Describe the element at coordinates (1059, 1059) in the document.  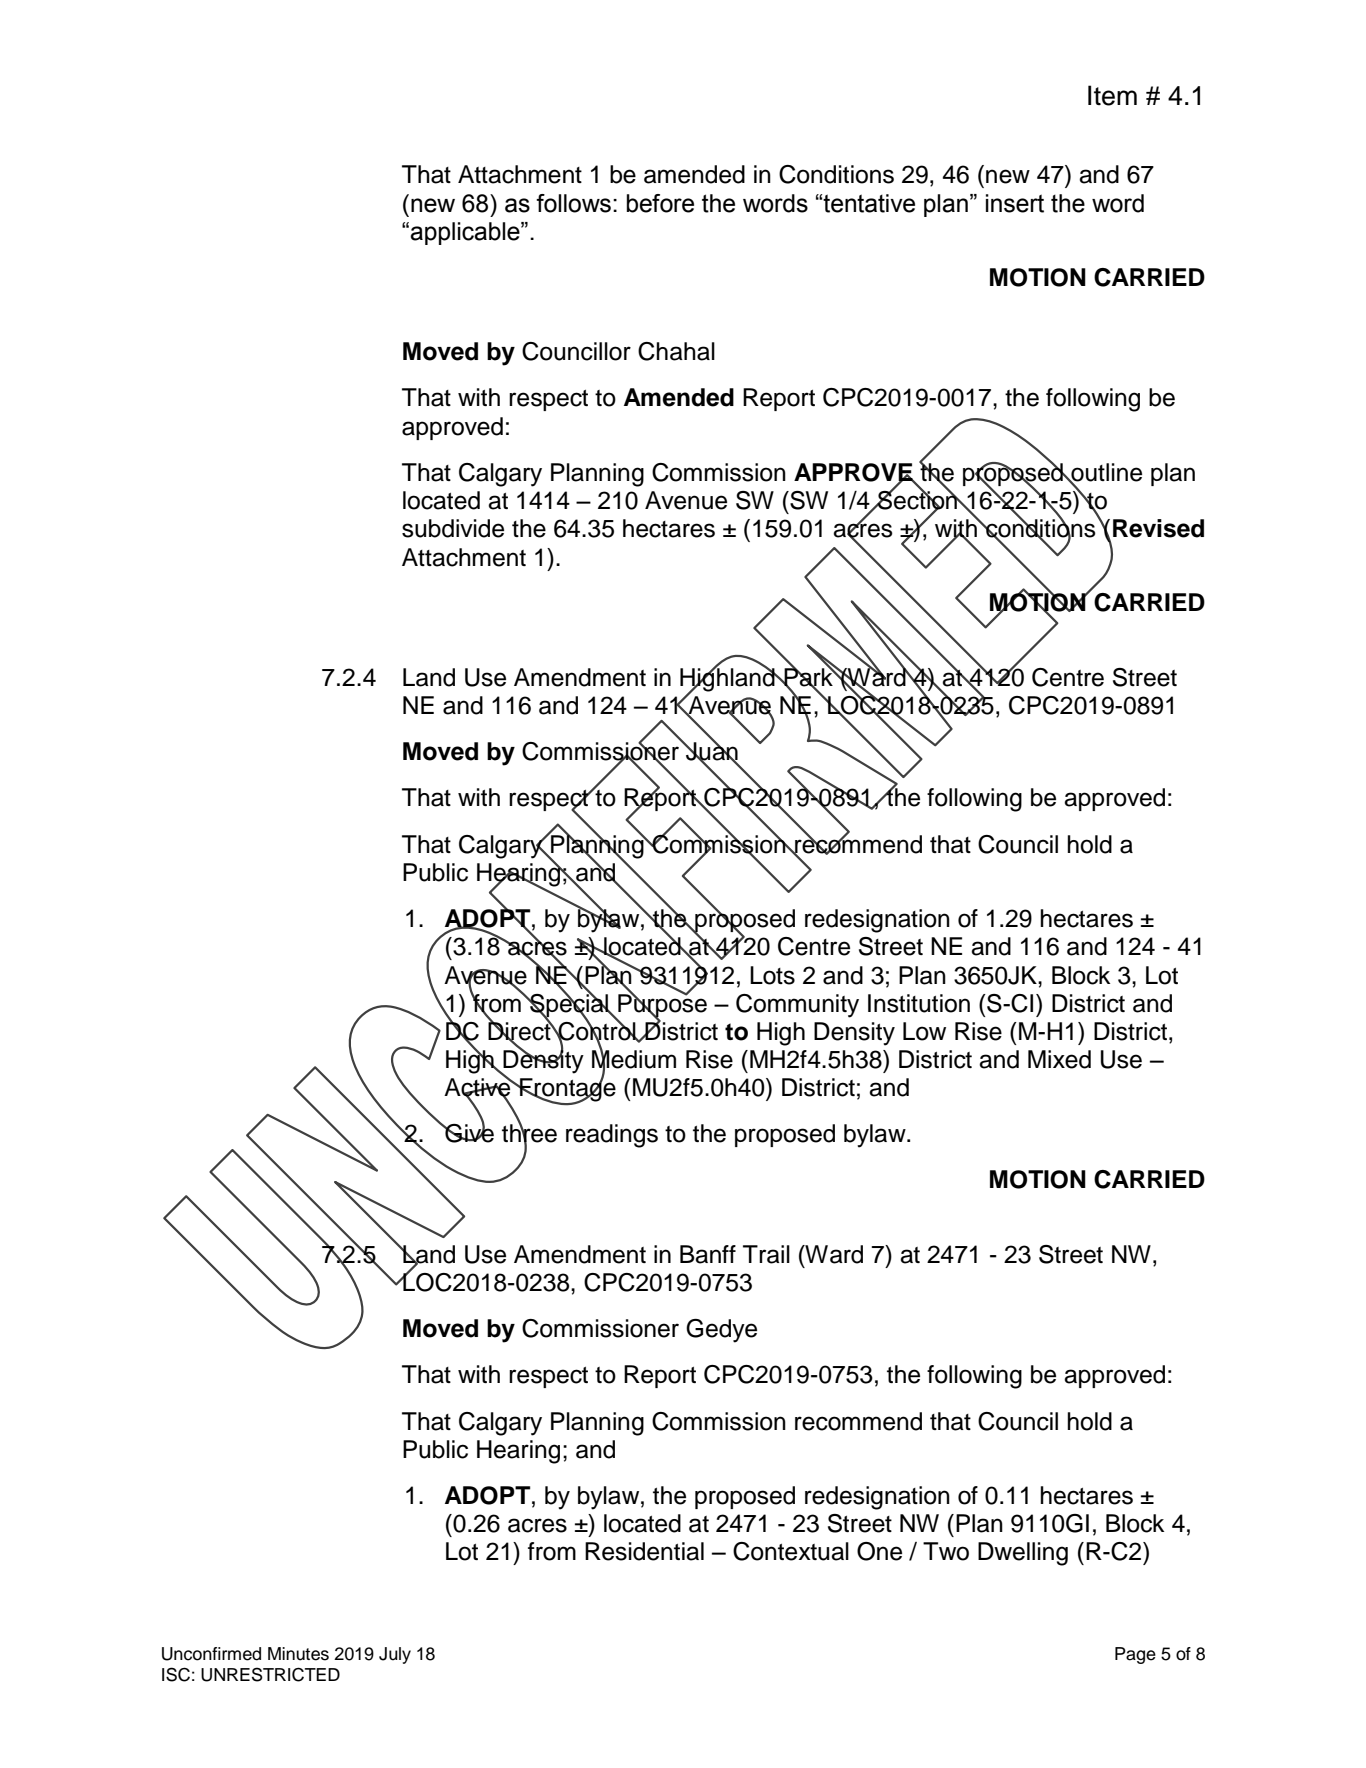
I see `Mixed` at that location.
